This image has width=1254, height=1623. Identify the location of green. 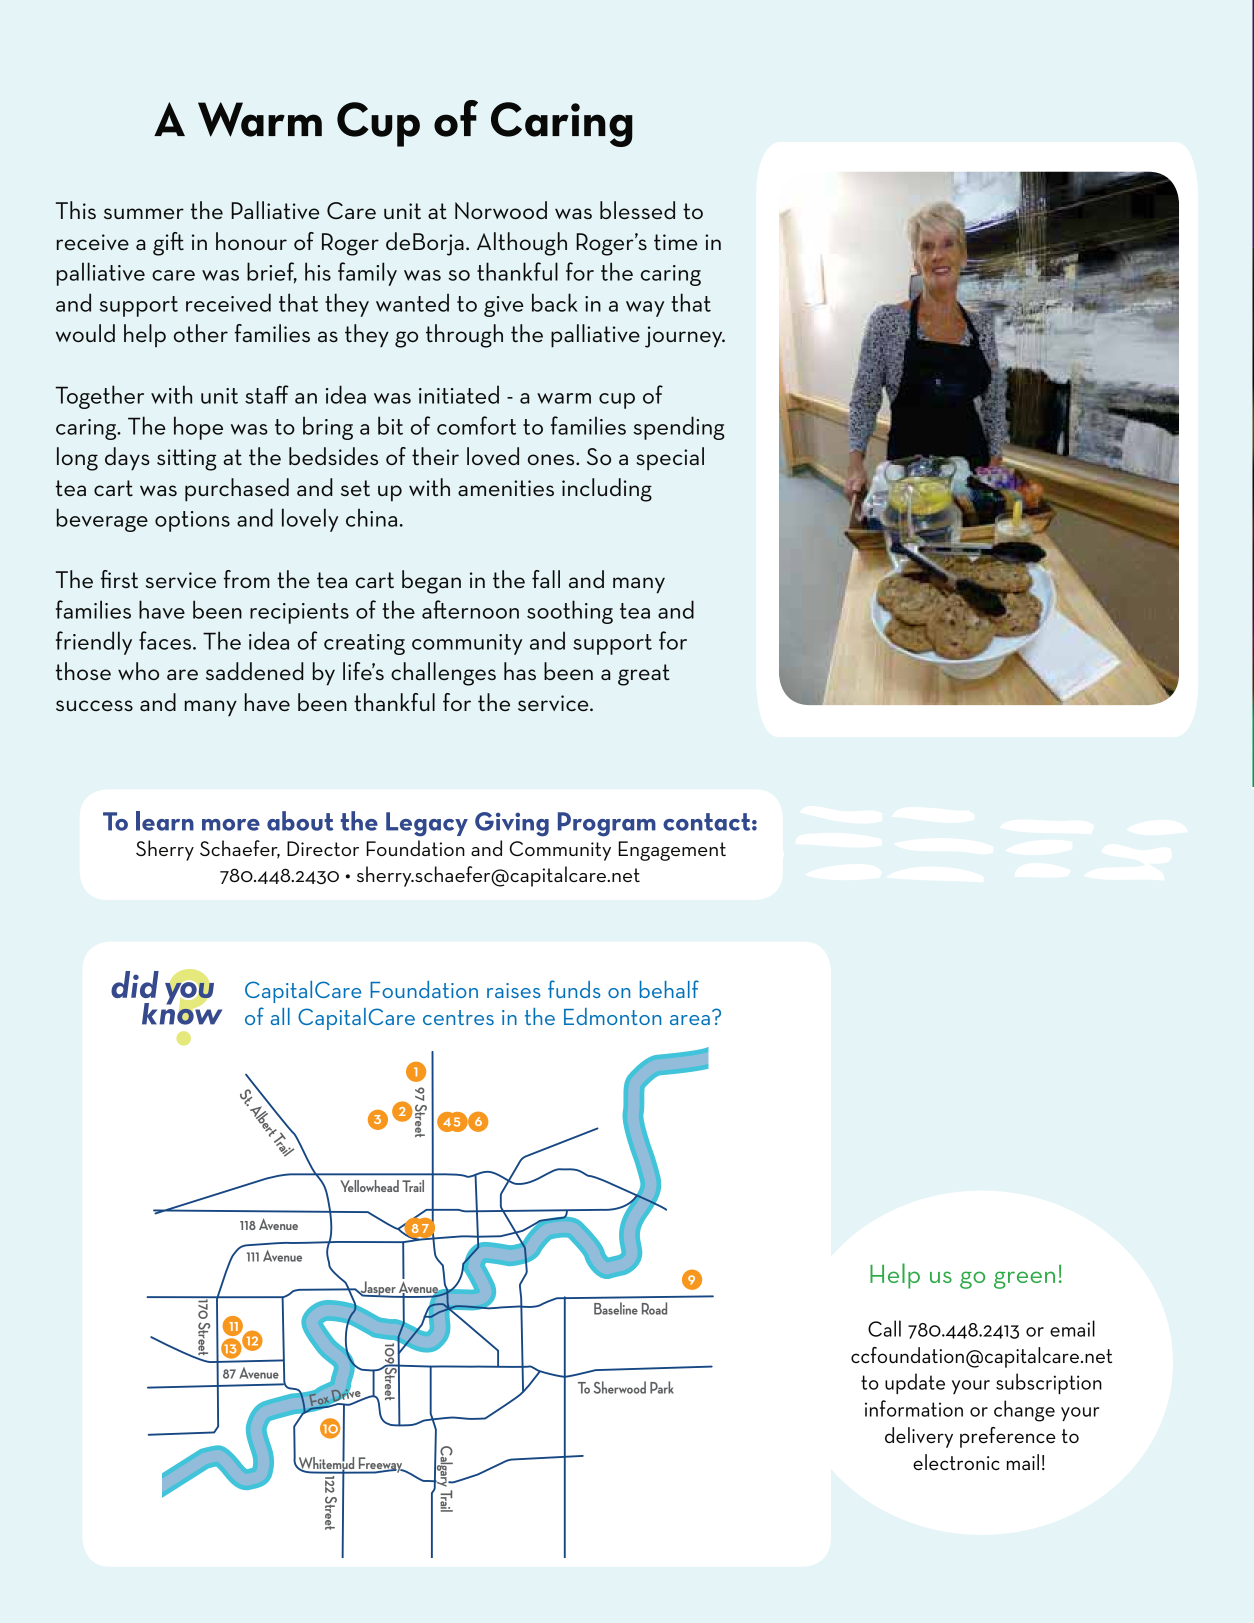
(1024, 1280).
